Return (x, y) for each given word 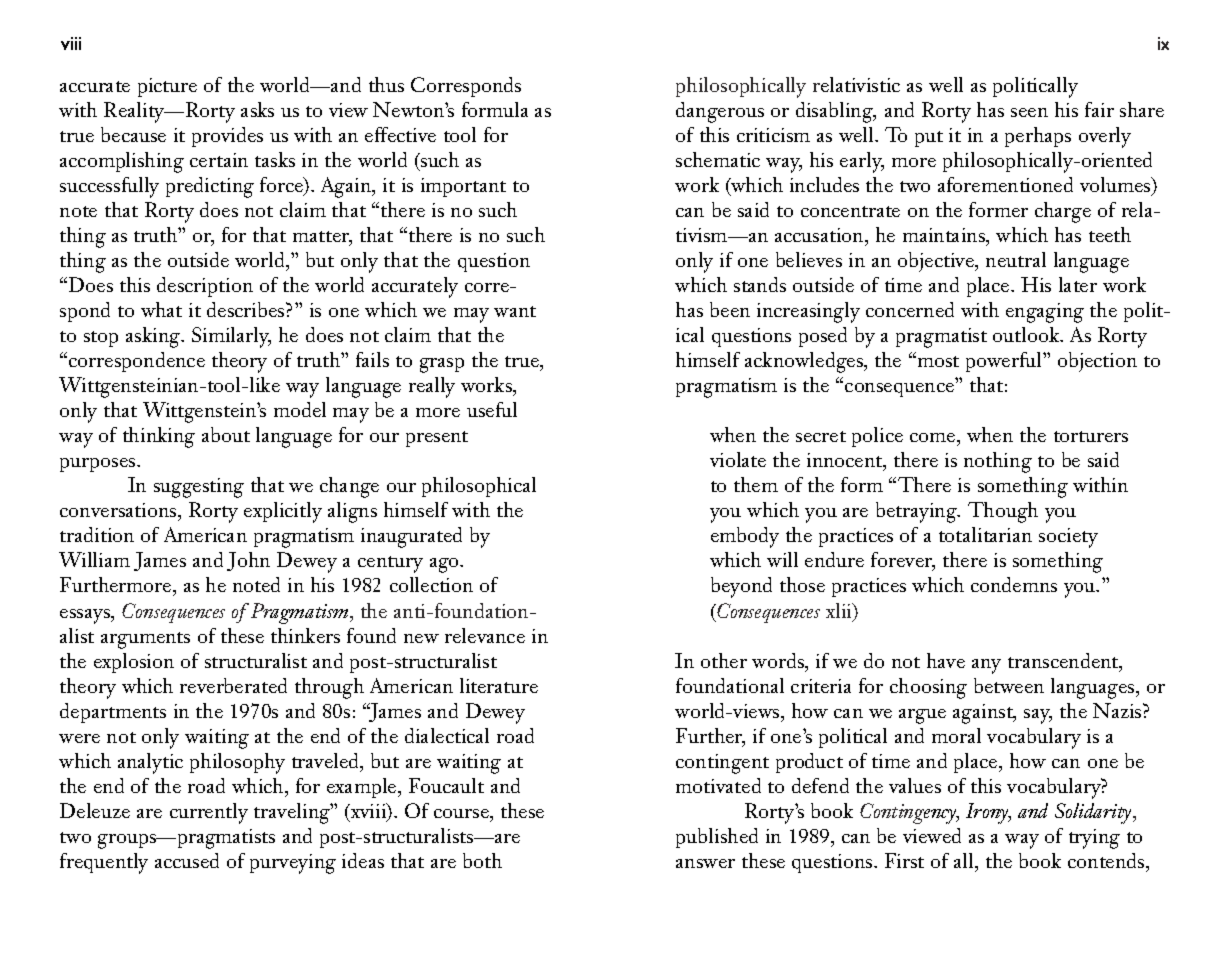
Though (1003, 512)
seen (1029, 112)
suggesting (199, 488)
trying (1094, 839)
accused (187, 860)
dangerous (720, 112)
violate (738, 459)
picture (167, 87)
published (717, 838)
